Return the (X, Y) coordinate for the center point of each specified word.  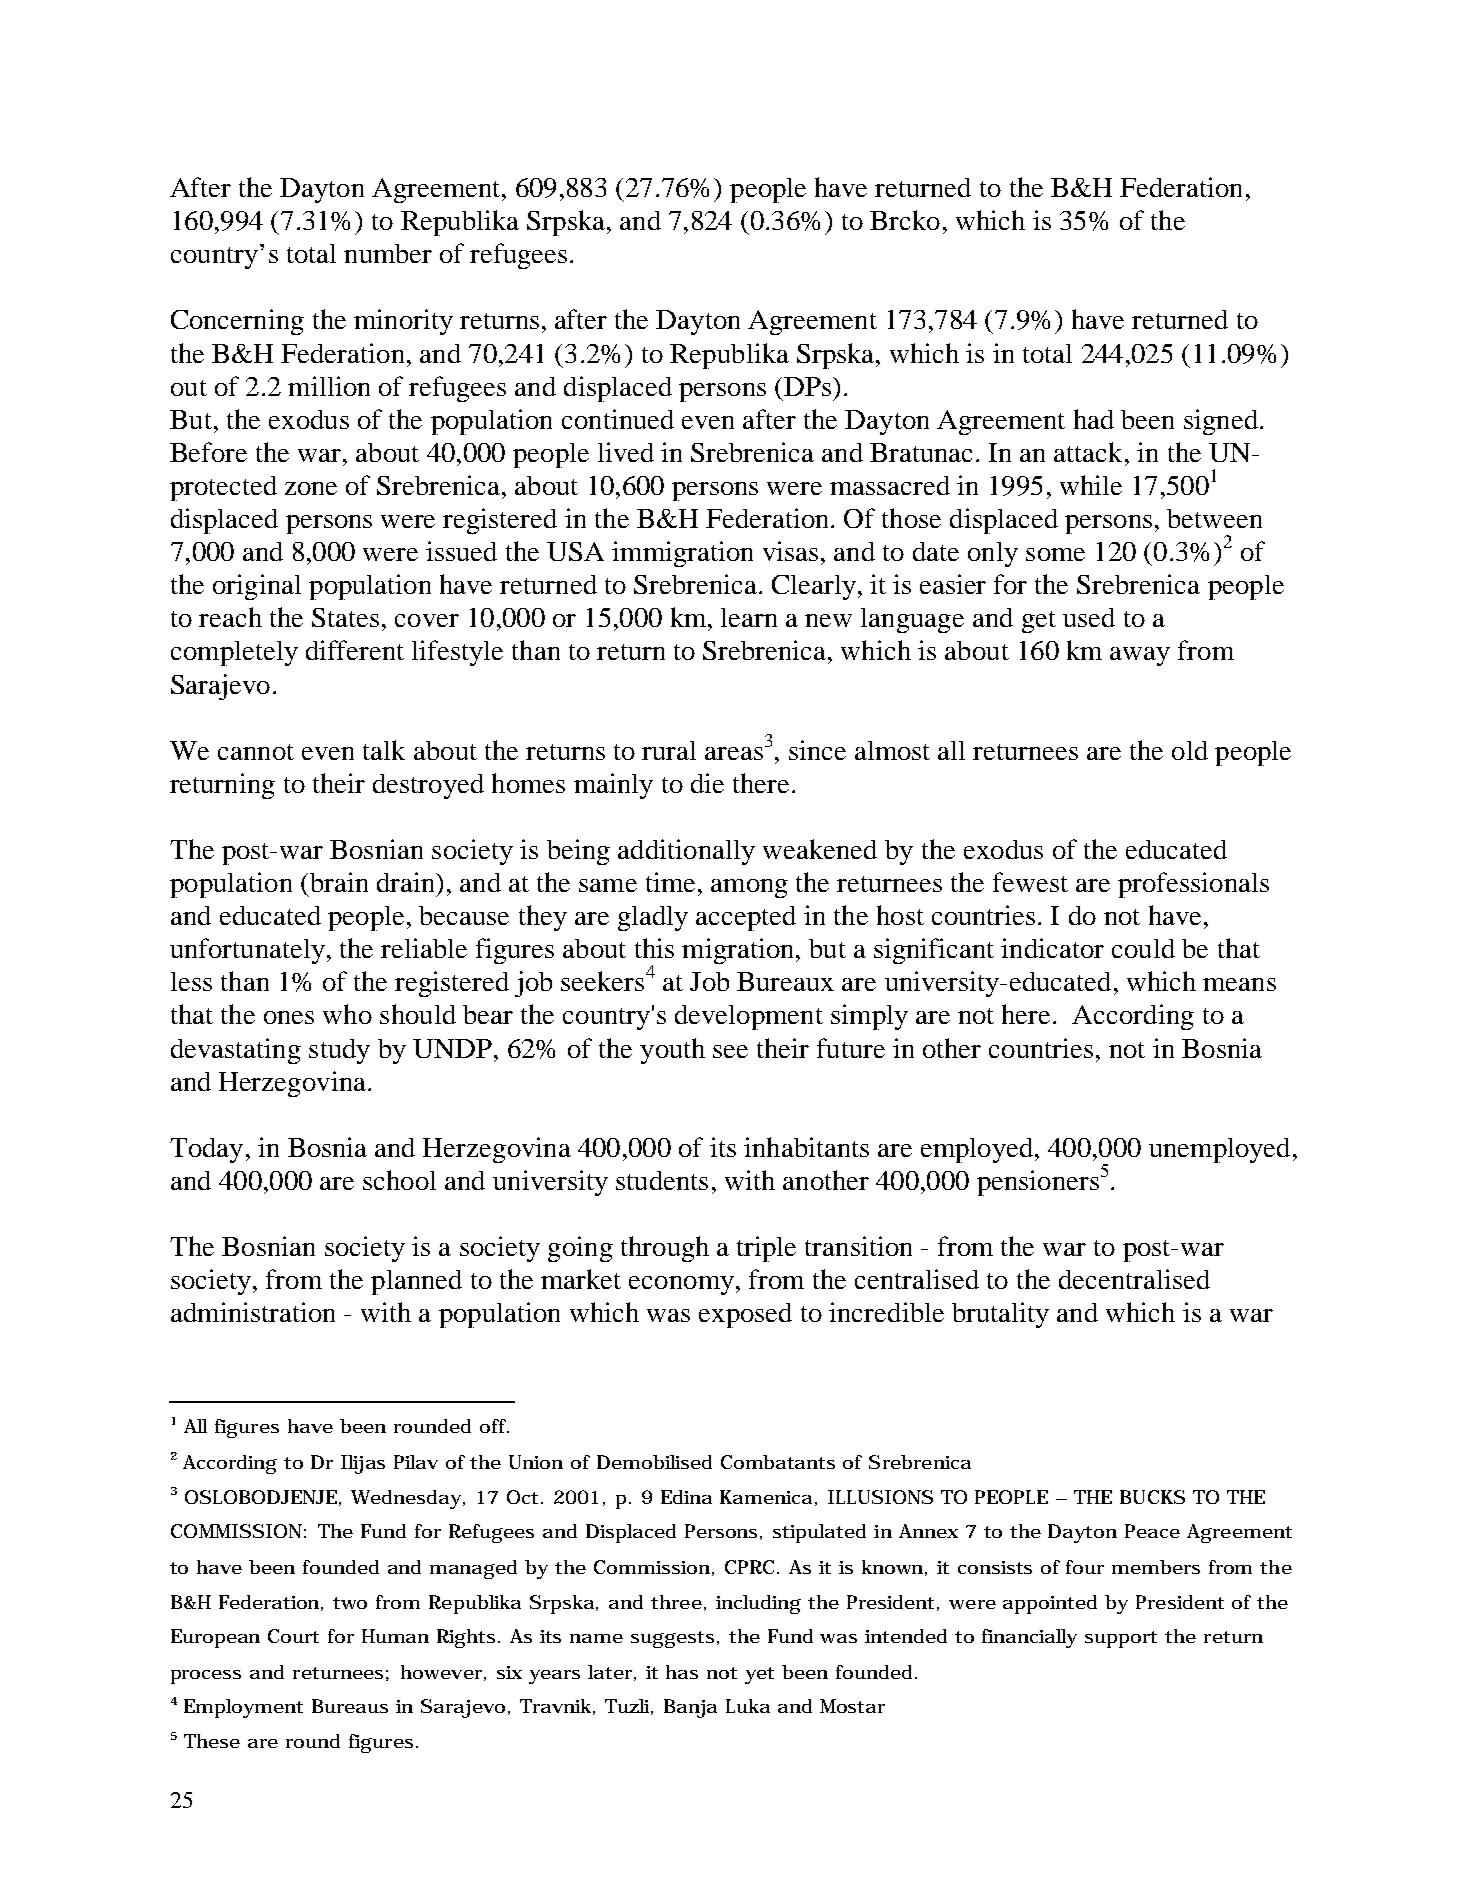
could (1143, 948)
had (1094, 419)
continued (618, 419)
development (749, 1017)
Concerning (237, 322)
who (347, 1014)
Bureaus (350, 1706)
